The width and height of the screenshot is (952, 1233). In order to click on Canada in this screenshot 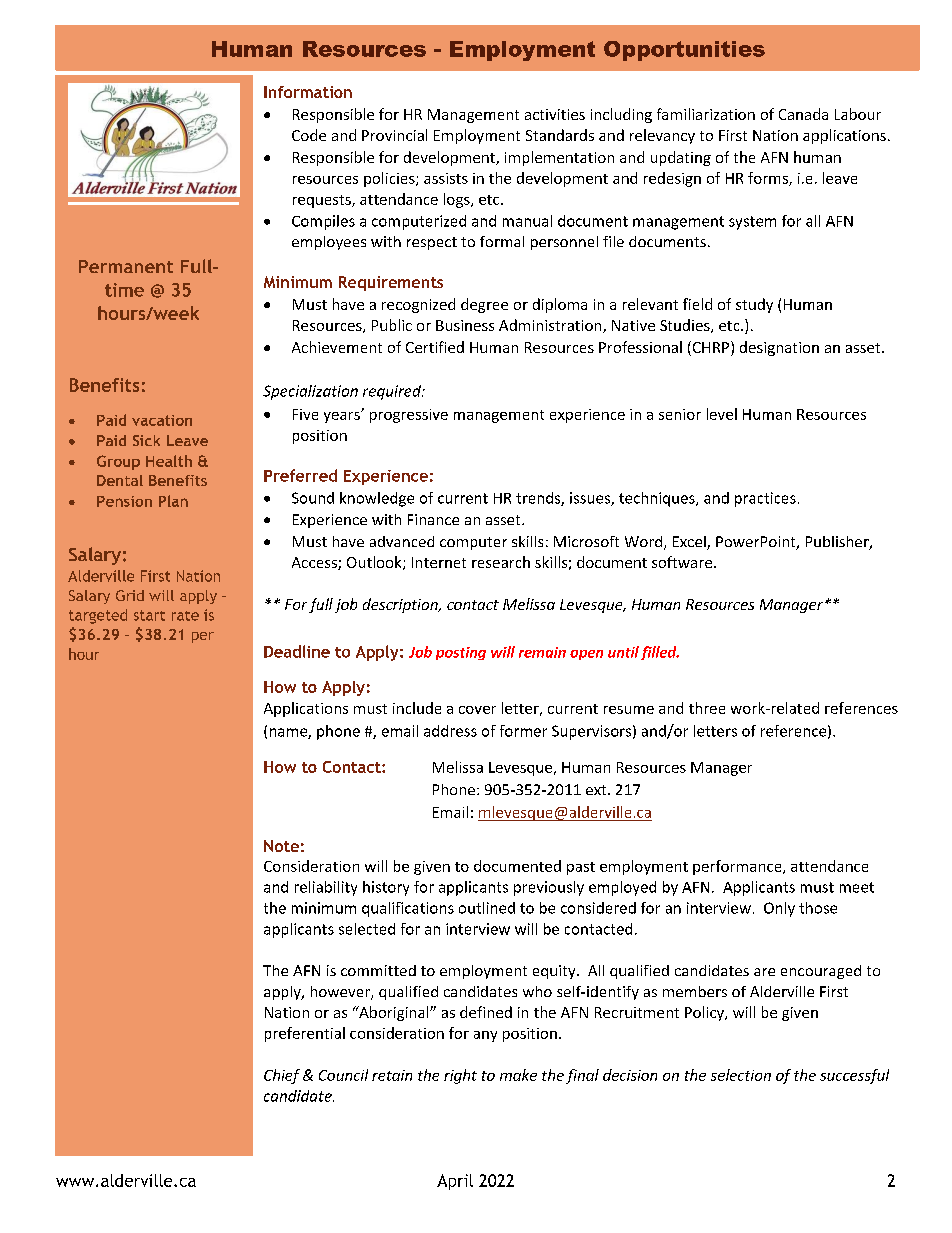, I will do `click(803, 114)`.
